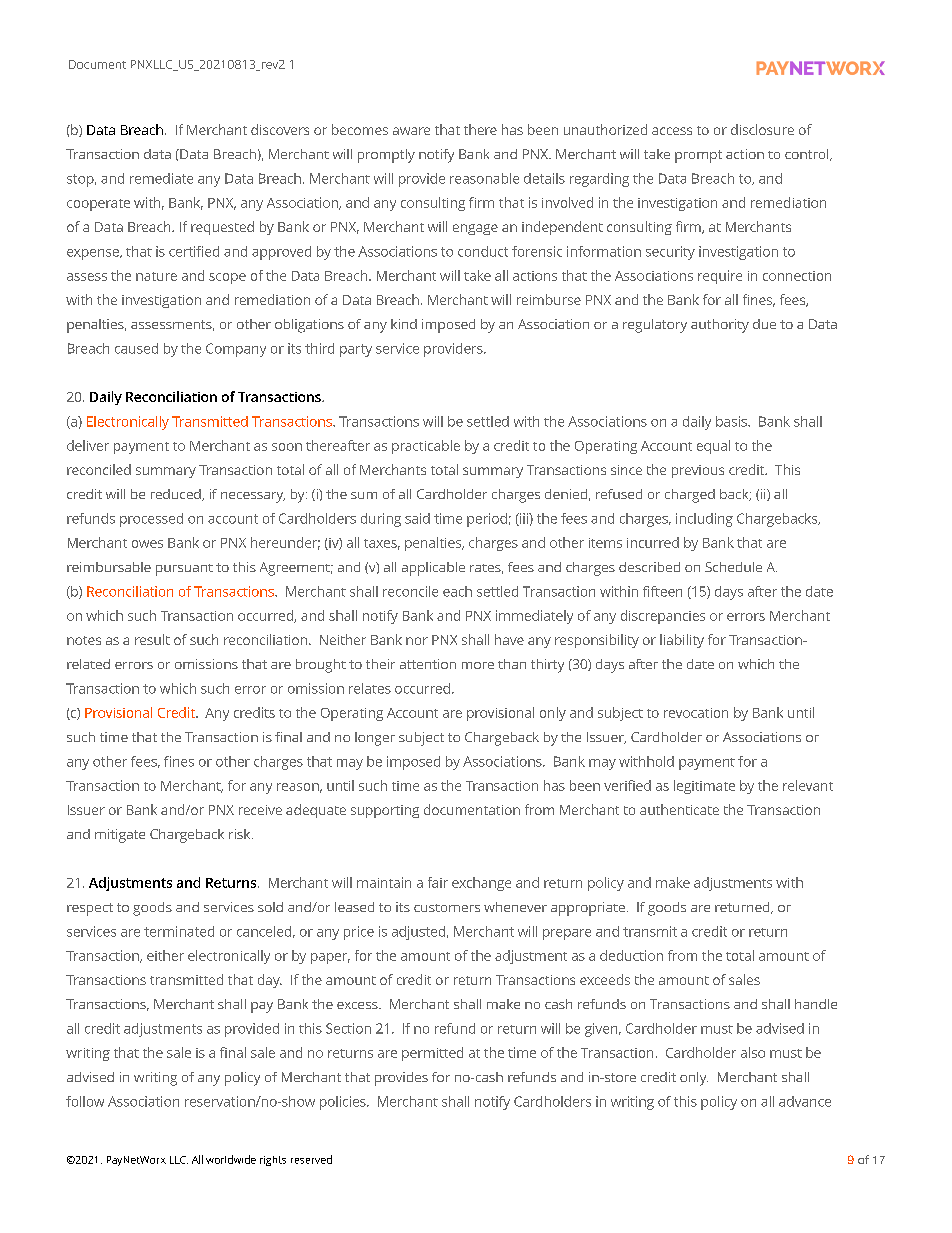 This screenshot has width=952, height=1233. Describe the element at coordinates (433, 569) in the screenshot. I see `applicable` at that location.
